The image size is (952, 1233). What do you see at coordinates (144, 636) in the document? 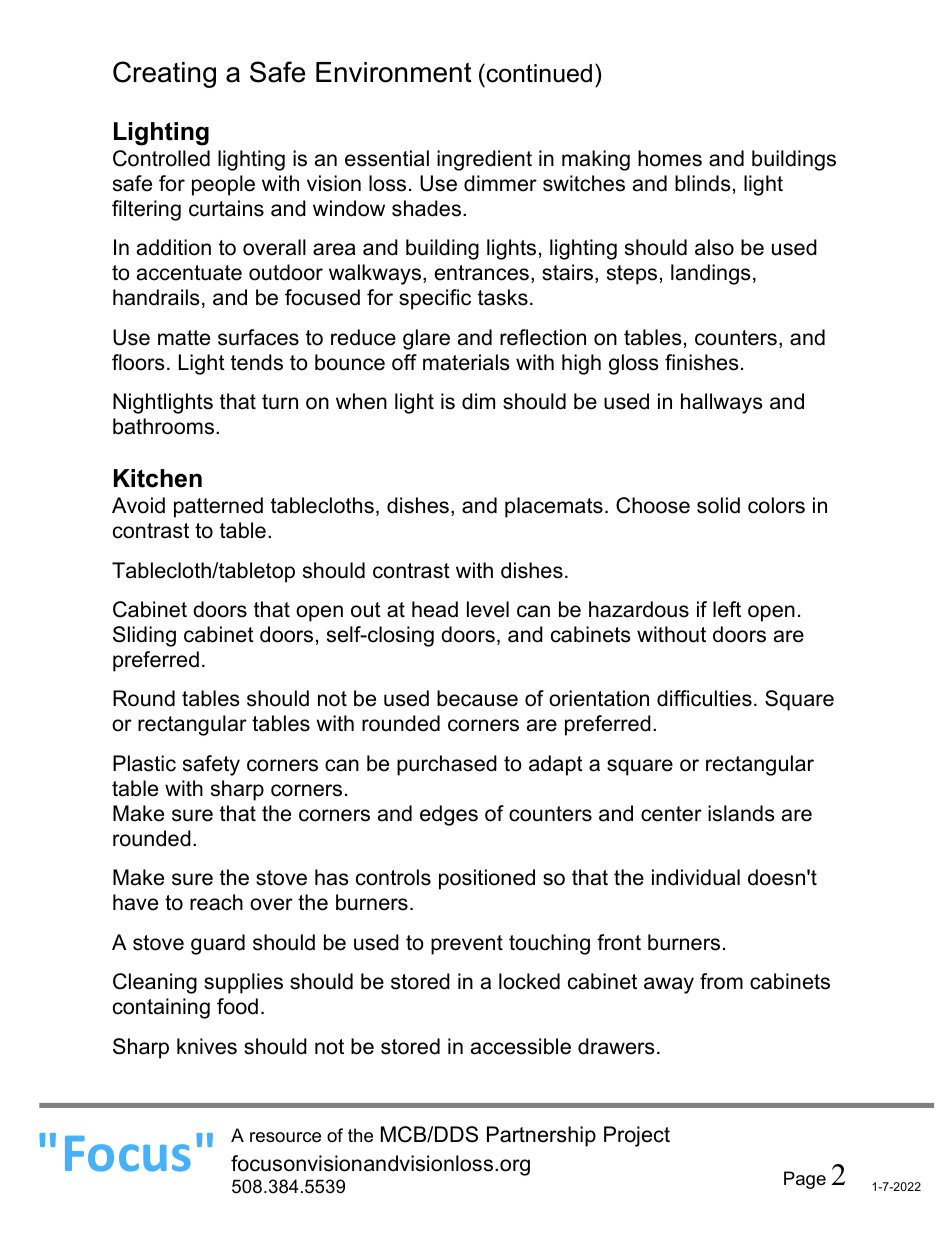
I see `Sliding` at bounding box center [144, 636].
